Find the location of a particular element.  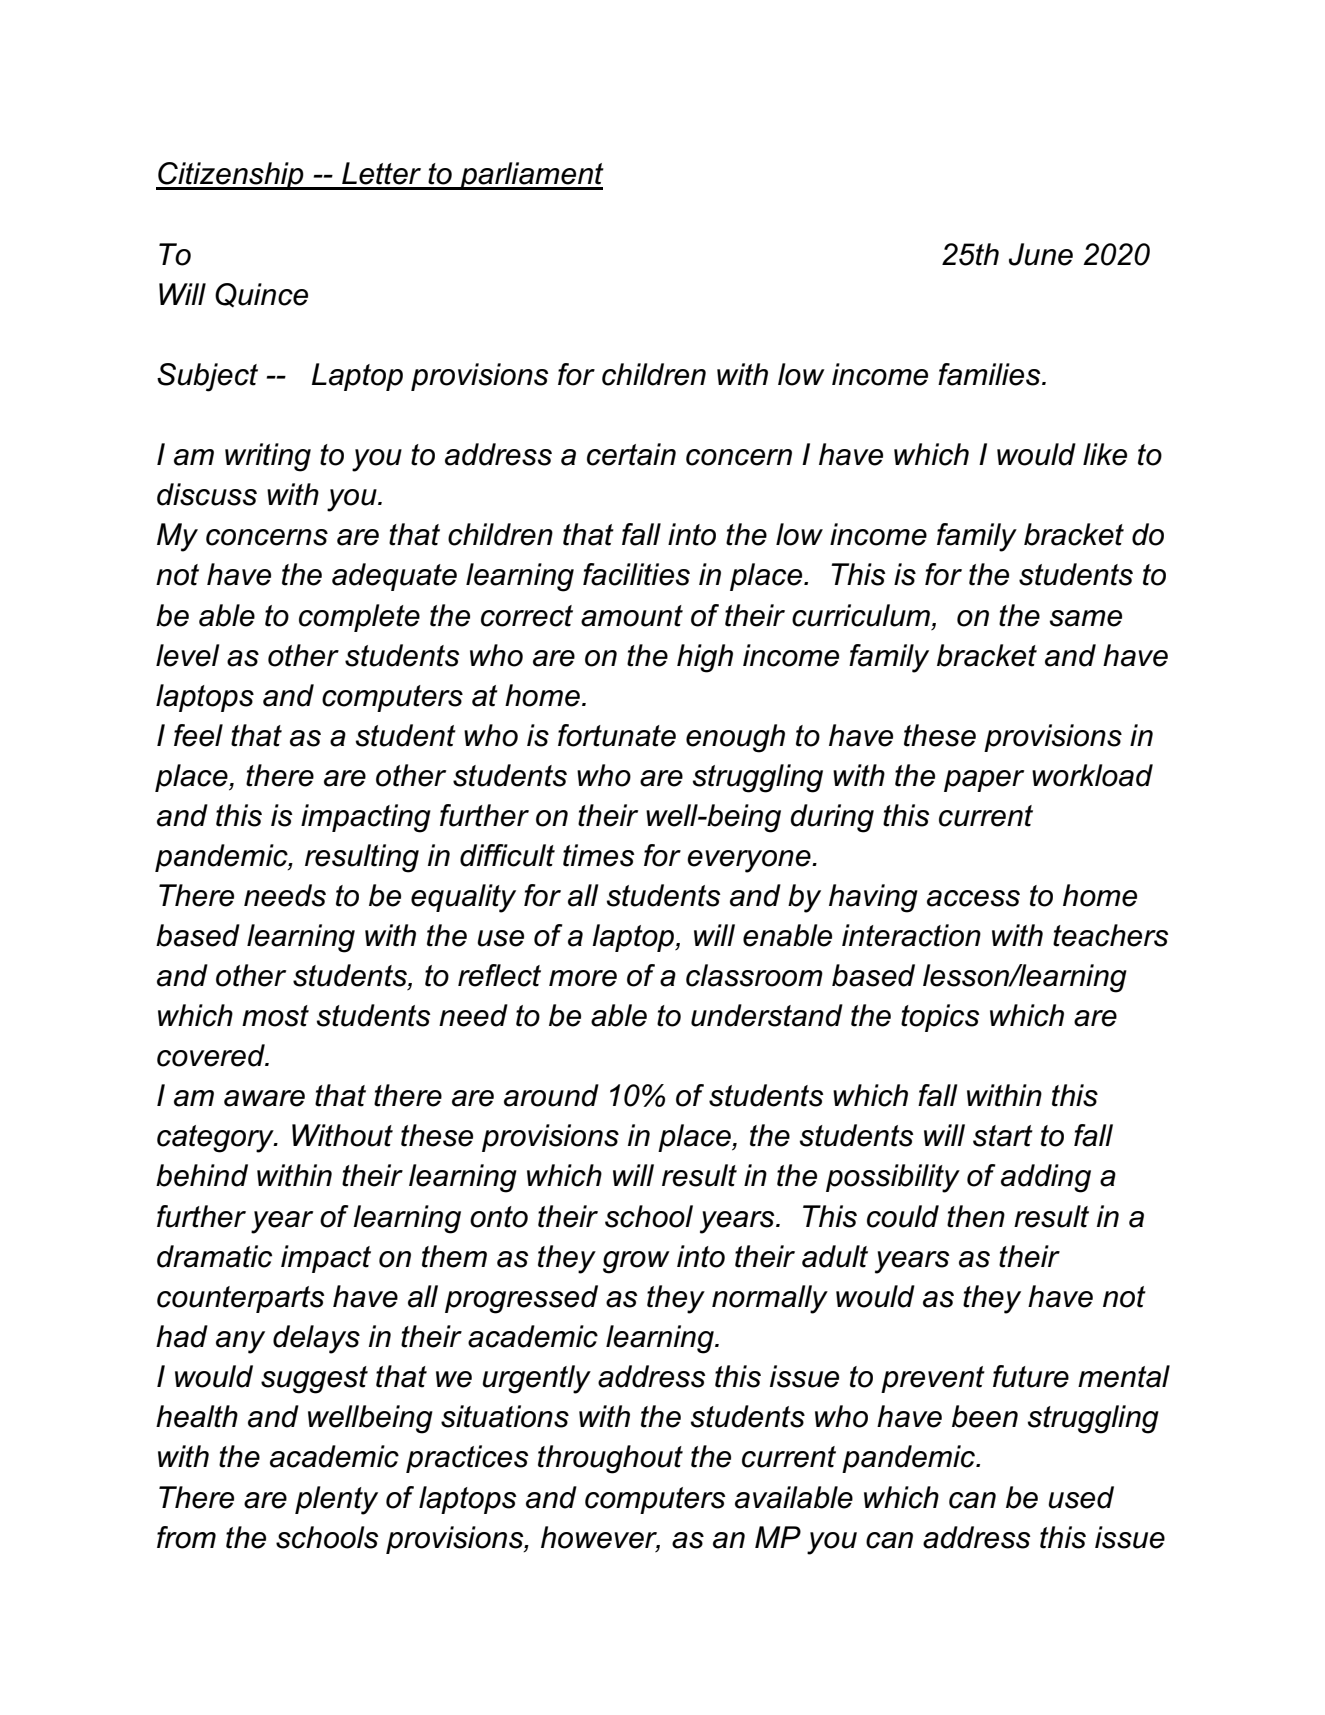

plenty is located at coordinates (336, 1500).
